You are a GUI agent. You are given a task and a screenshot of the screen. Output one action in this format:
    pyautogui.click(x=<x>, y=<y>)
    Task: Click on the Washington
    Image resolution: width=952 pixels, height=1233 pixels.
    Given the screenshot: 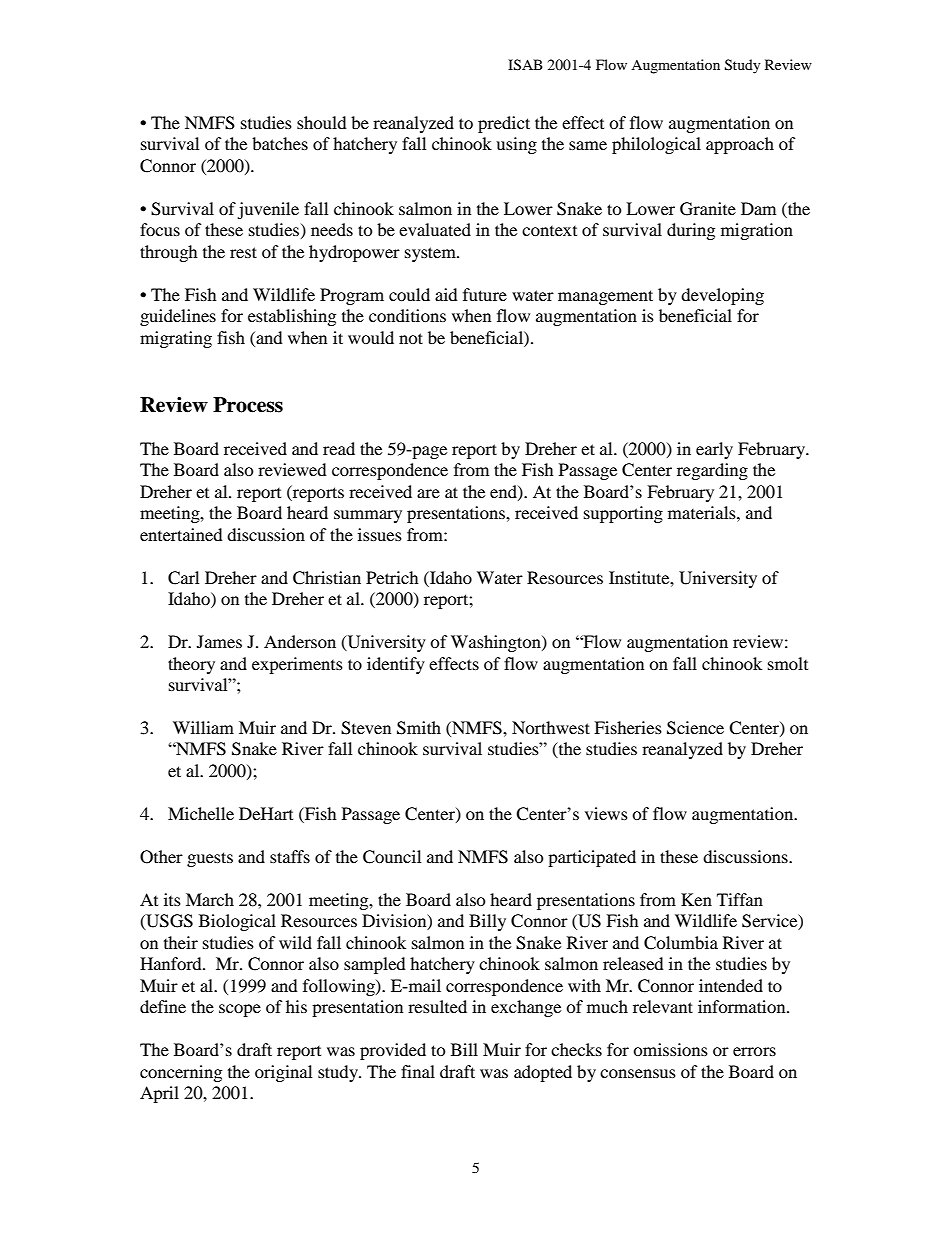 What is the action you would take?
    pyautogui.click(x=497, y=643)
